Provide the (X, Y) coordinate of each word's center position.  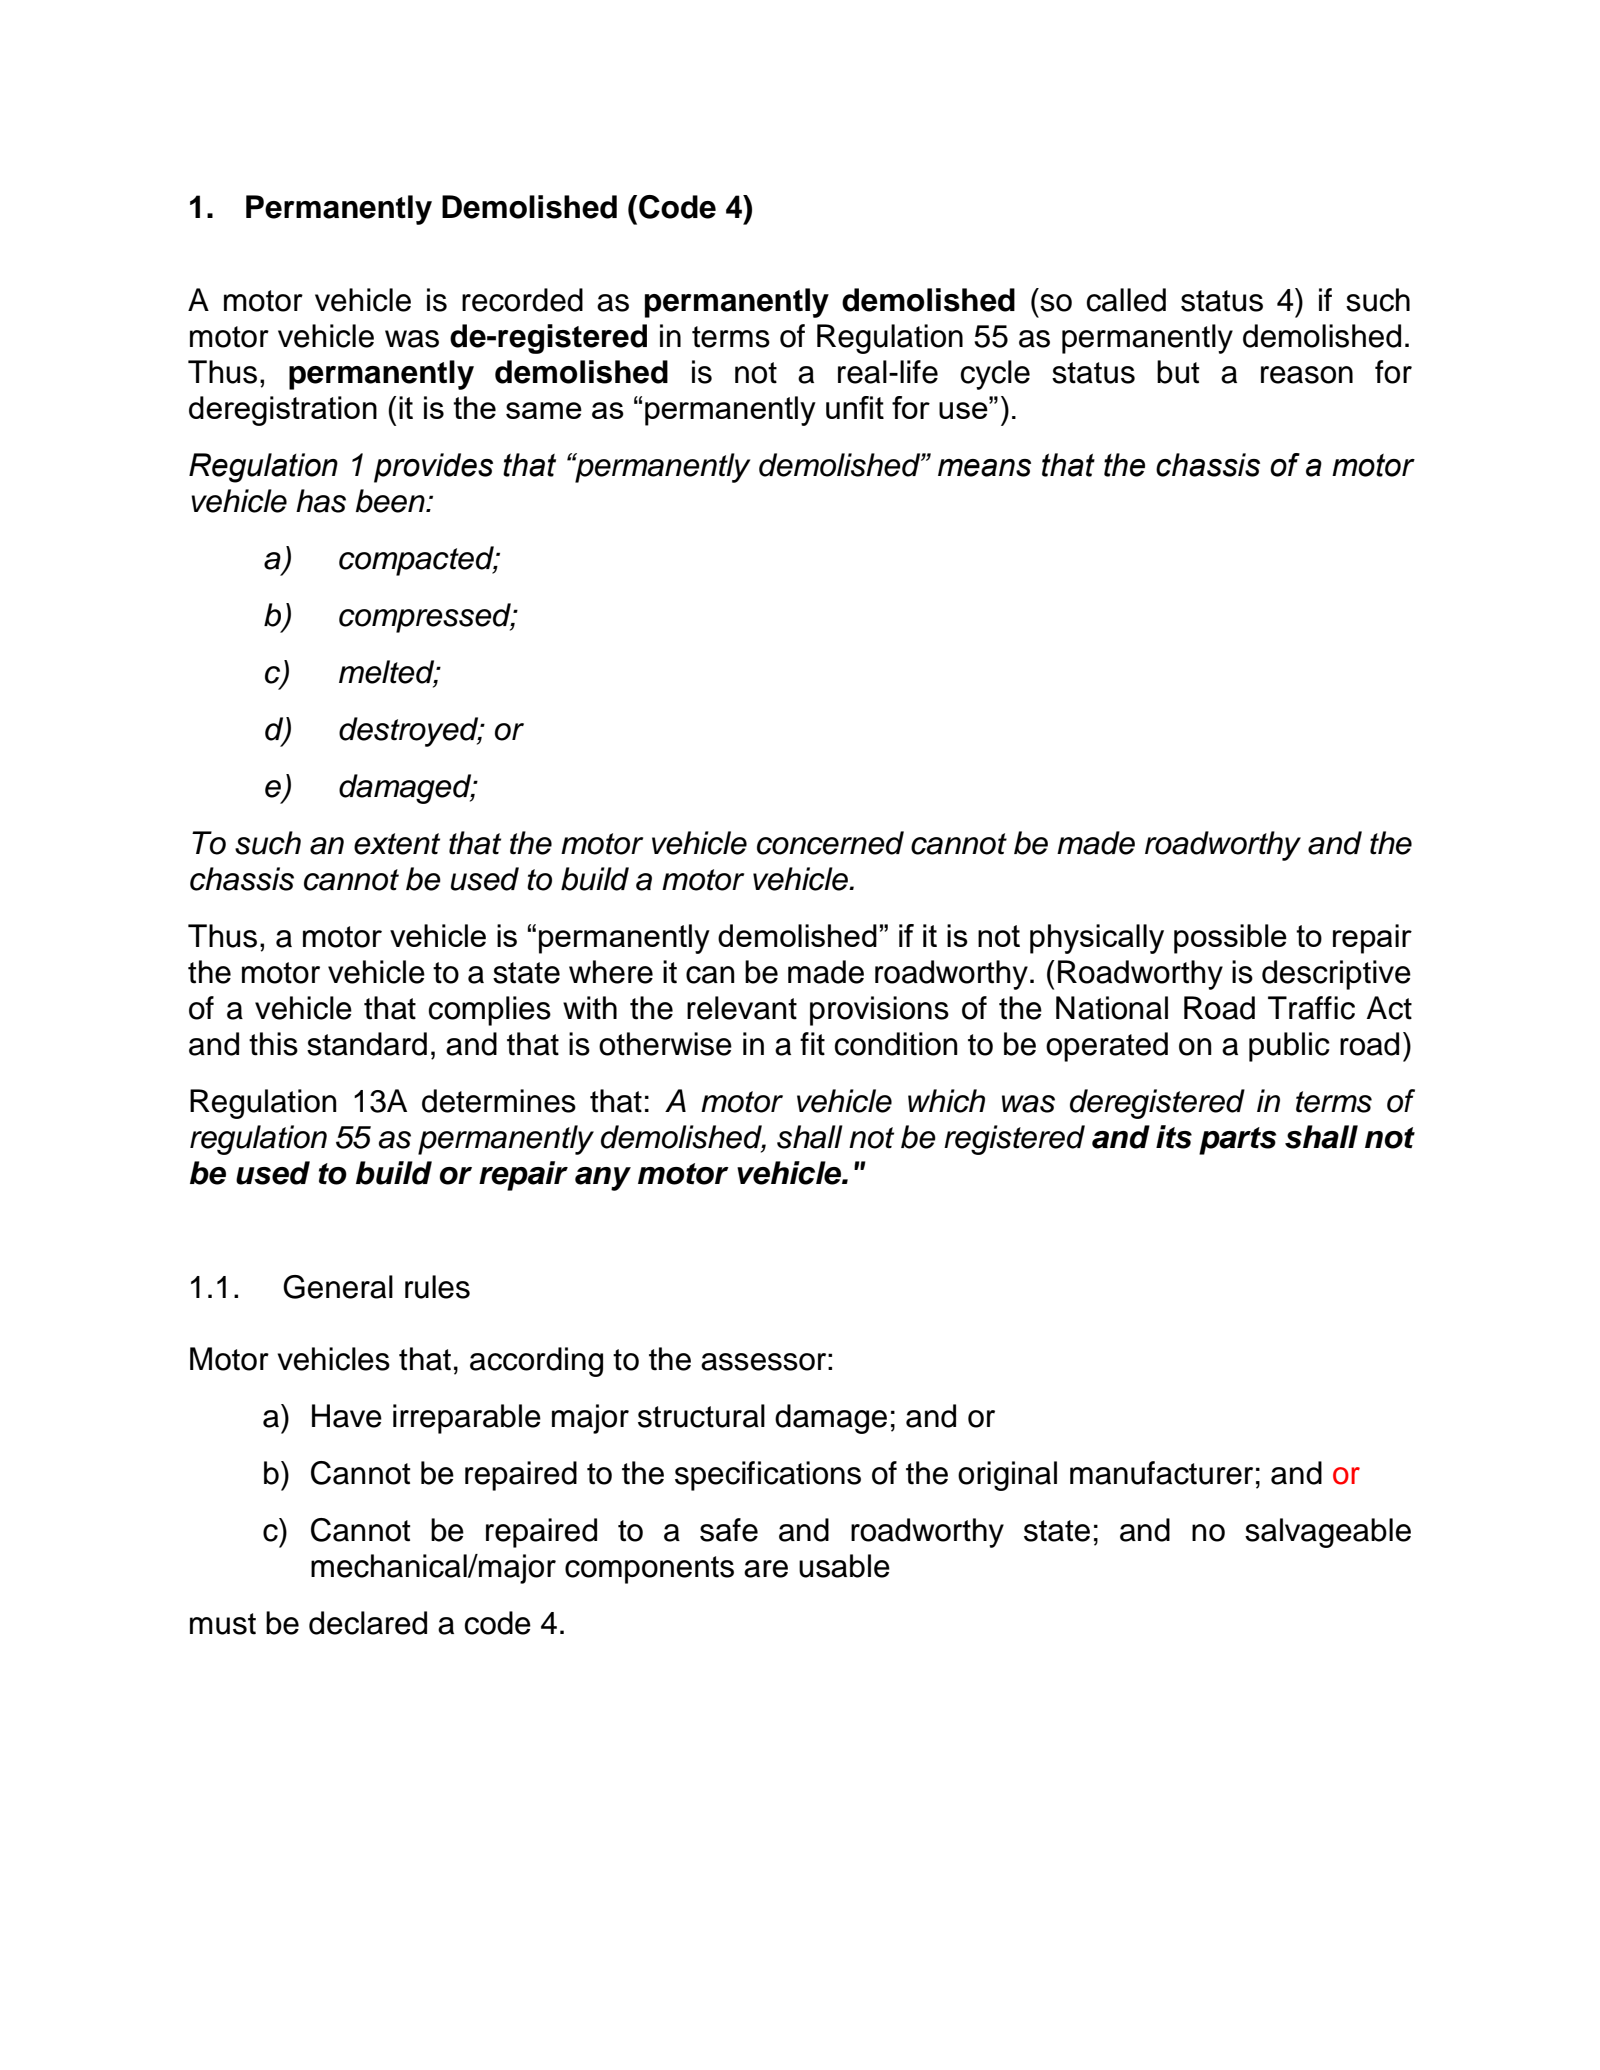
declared (368, 1623)
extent (397, 844)
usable (844, 1566)
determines (499, 1101)
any (603, 1179)
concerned (830, 843)
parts (1238, 1141)
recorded (522, 300)
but (1178, 372)
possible (1230, 939)
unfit (855, 407)
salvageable (1328, 1533)
